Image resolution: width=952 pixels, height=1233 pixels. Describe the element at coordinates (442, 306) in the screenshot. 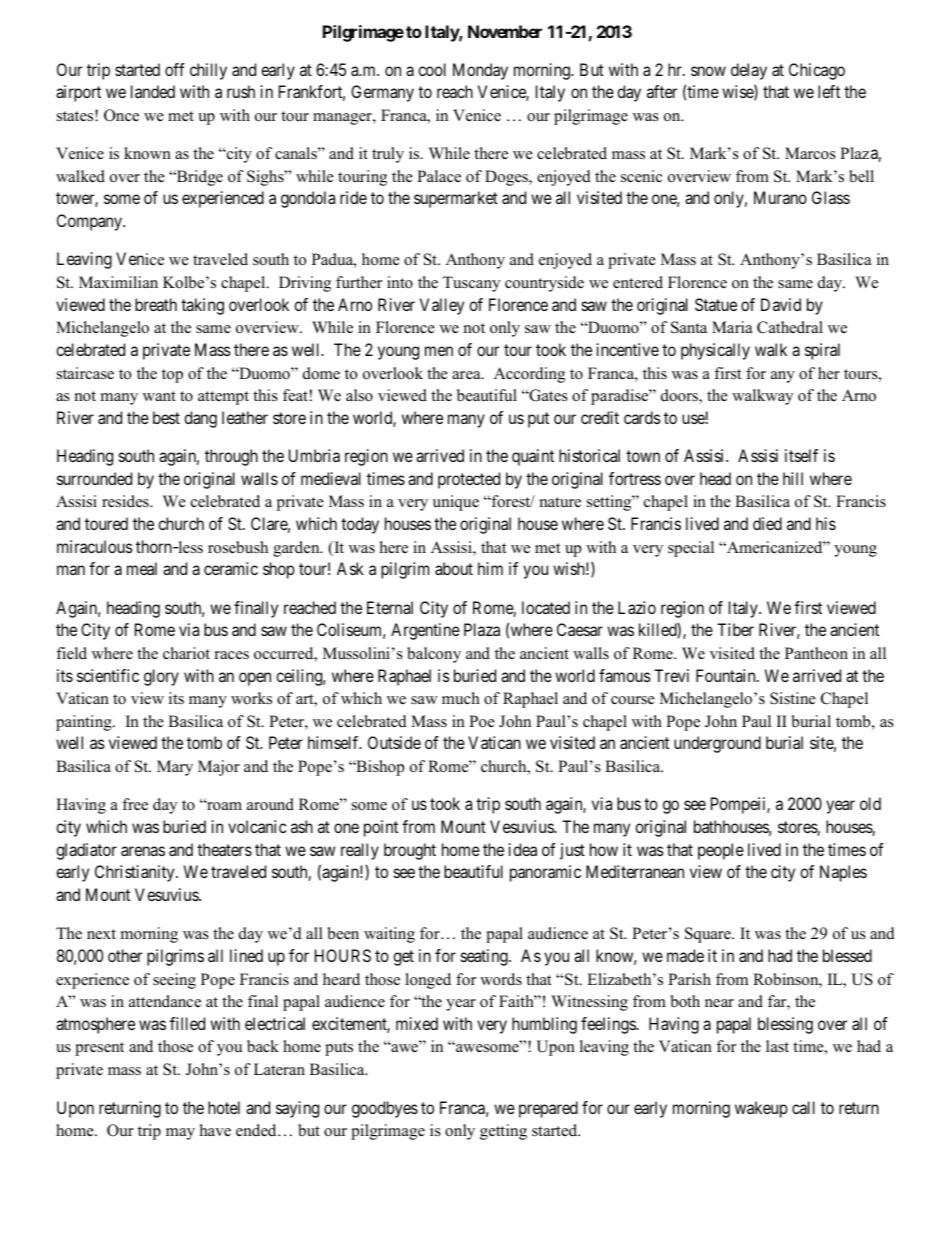

I see `Valley` at that location.
